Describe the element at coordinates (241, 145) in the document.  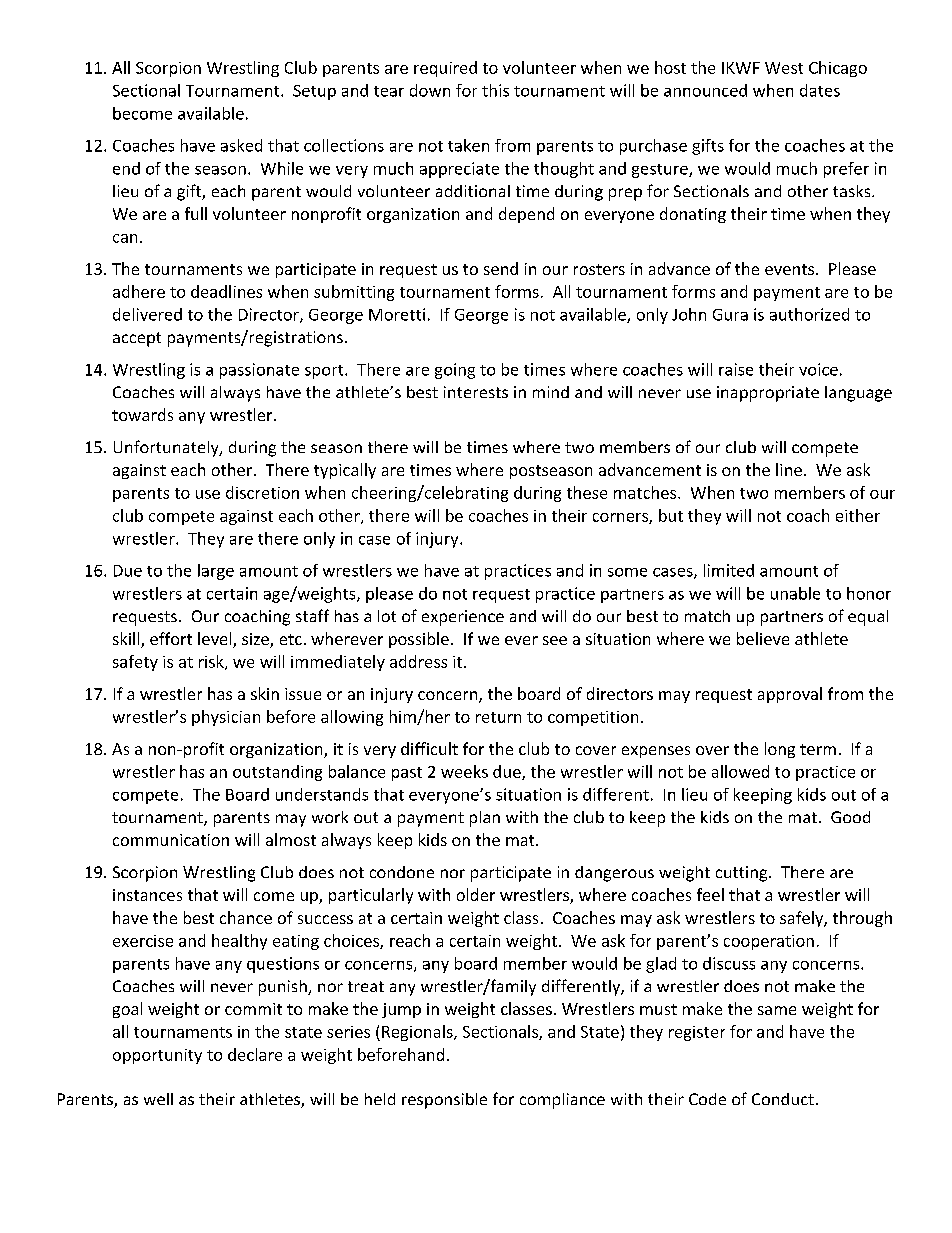
I see `asked` at that location.
